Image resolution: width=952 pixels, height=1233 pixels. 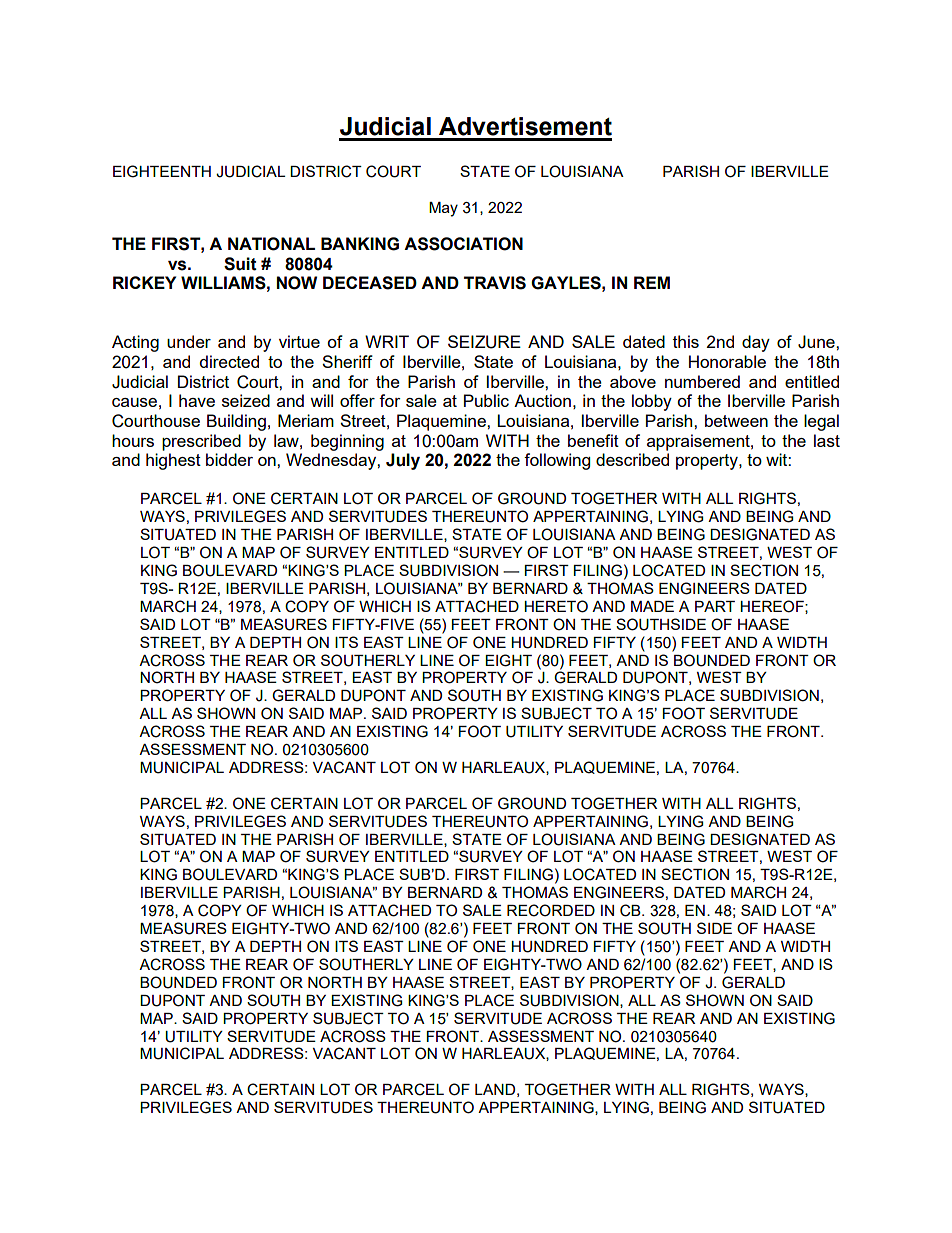 What do you see at coordinates (271, 244) in the page?
I see `NATIONAL` at bounding box center [271, 244].
